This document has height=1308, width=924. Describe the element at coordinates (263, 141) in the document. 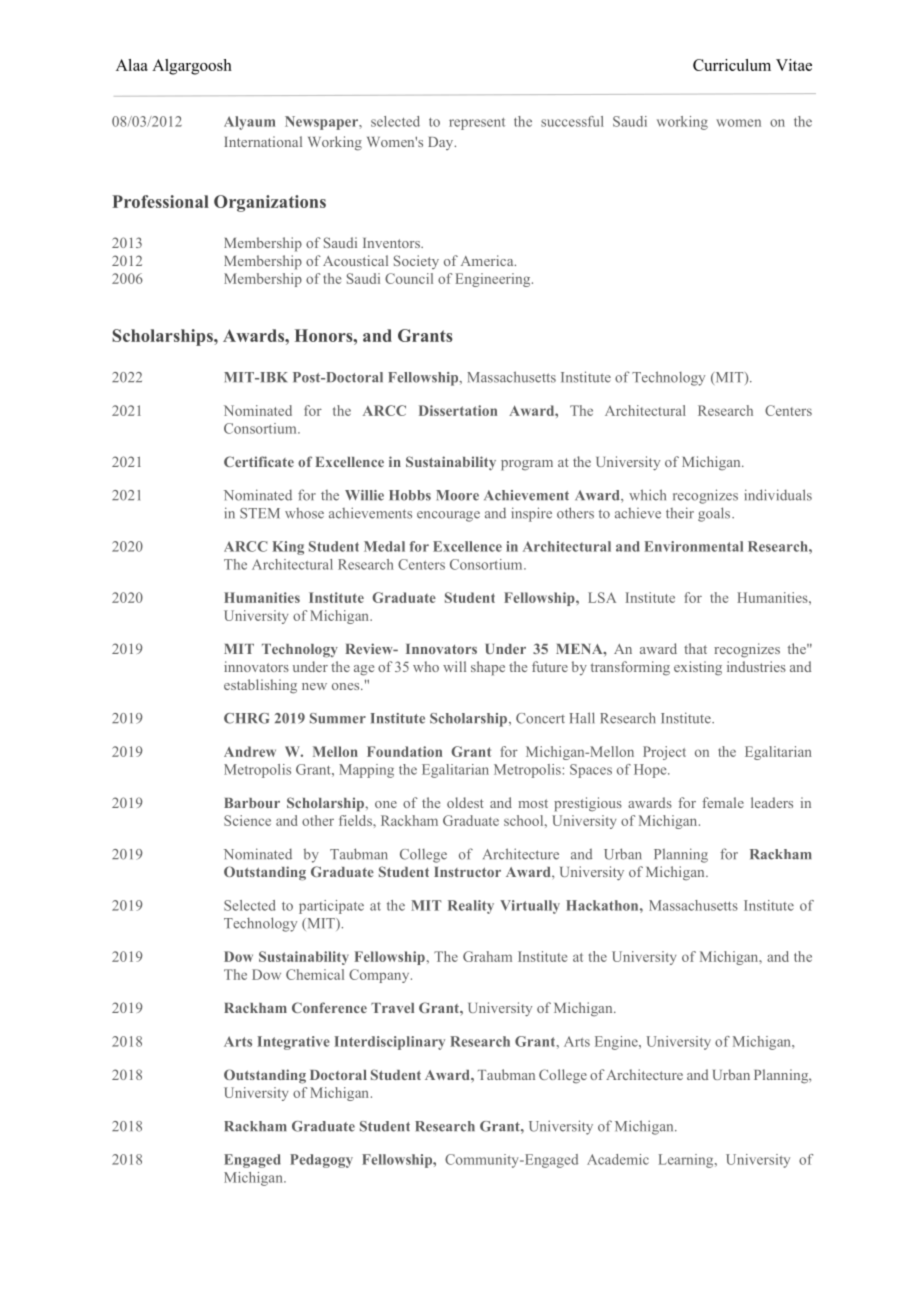

I see `International` at that location.
